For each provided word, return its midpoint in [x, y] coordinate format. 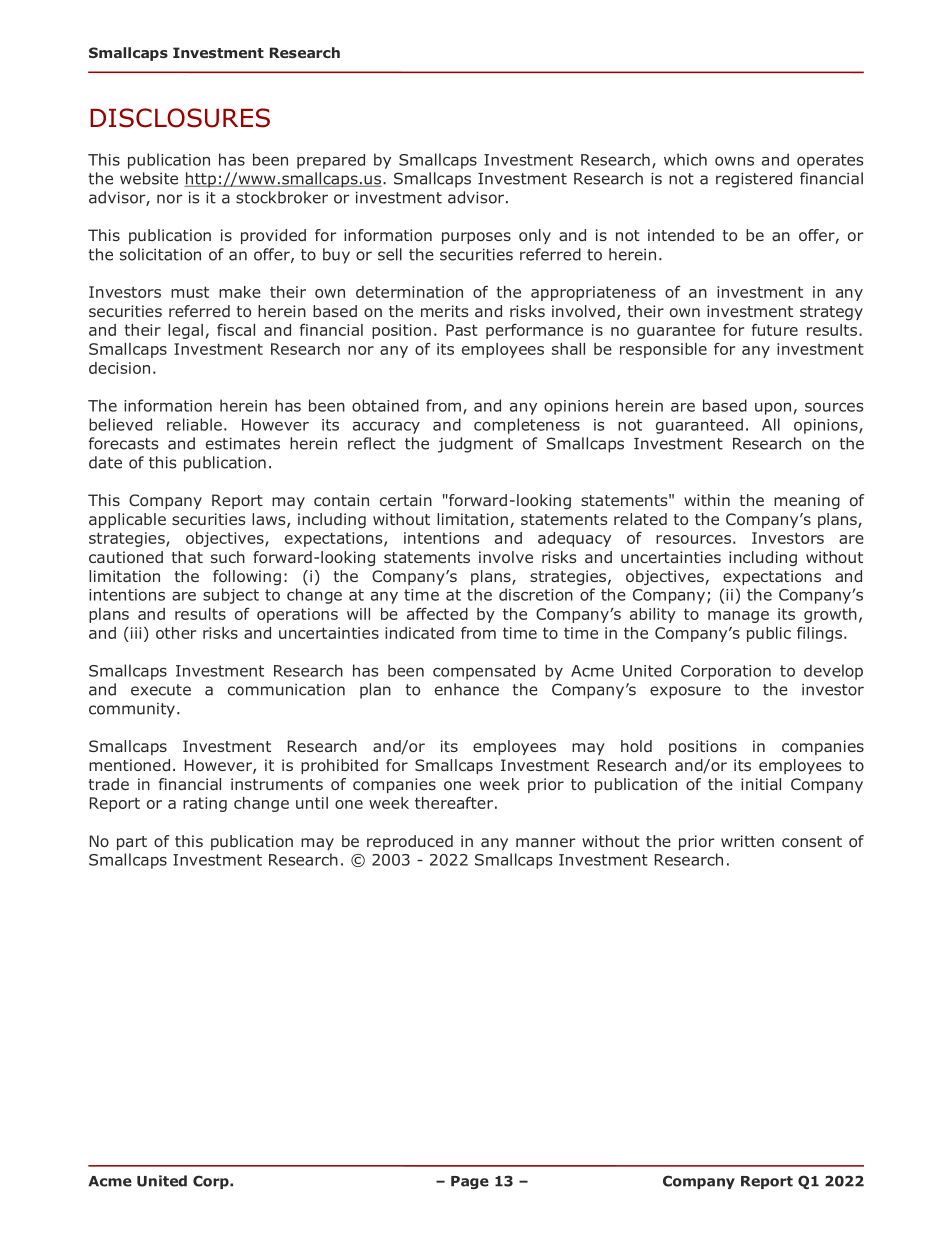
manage [738, 617]
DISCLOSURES [180, 118]
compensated [484, 672]
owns [734, 161]
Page [470, 1182]
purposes [476, 238]
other [176, 633]
